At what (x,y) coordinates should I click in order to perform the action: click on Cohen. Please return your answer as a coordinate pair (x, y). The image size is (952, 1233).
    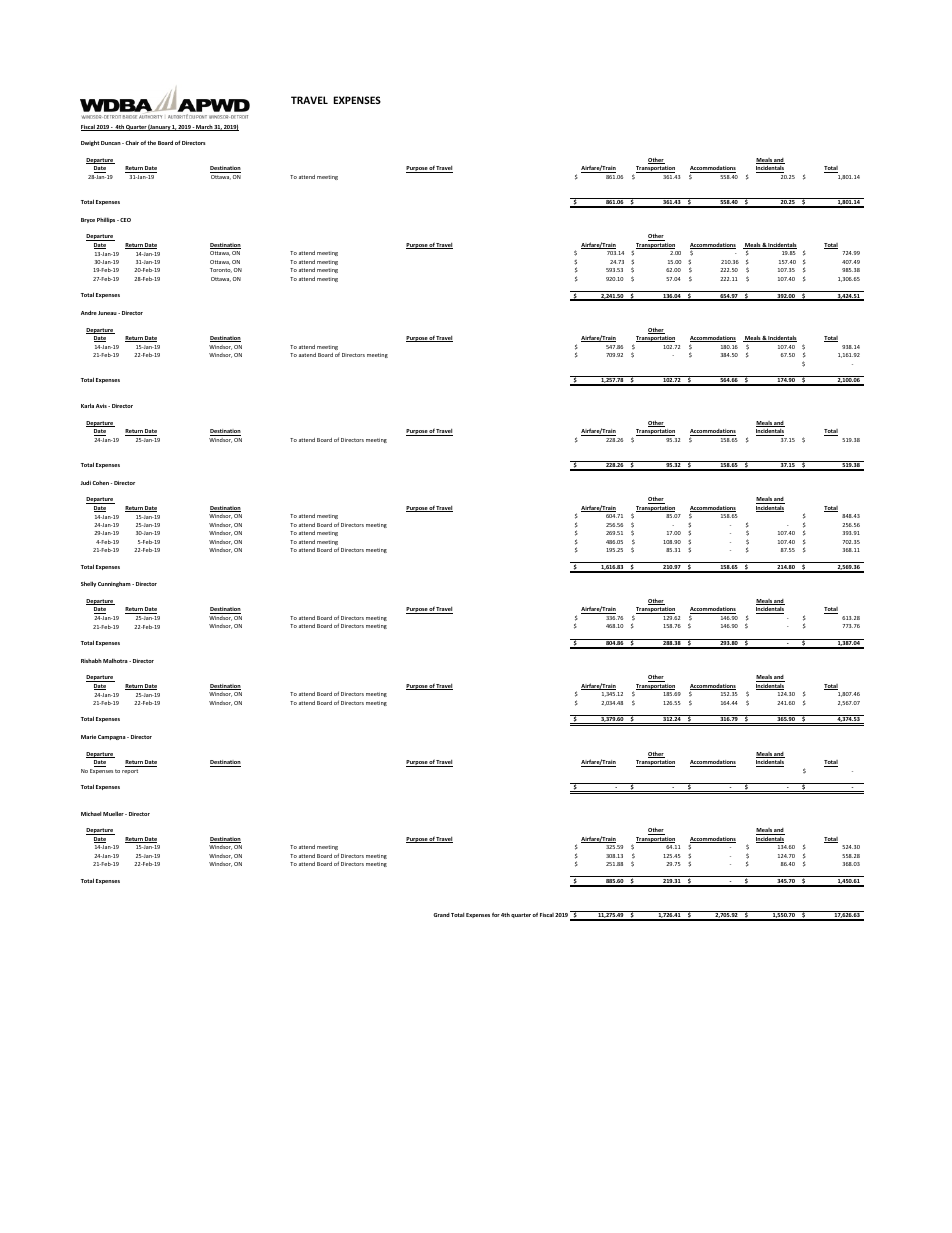
    Looking at the image, I should click on (101, 483).
